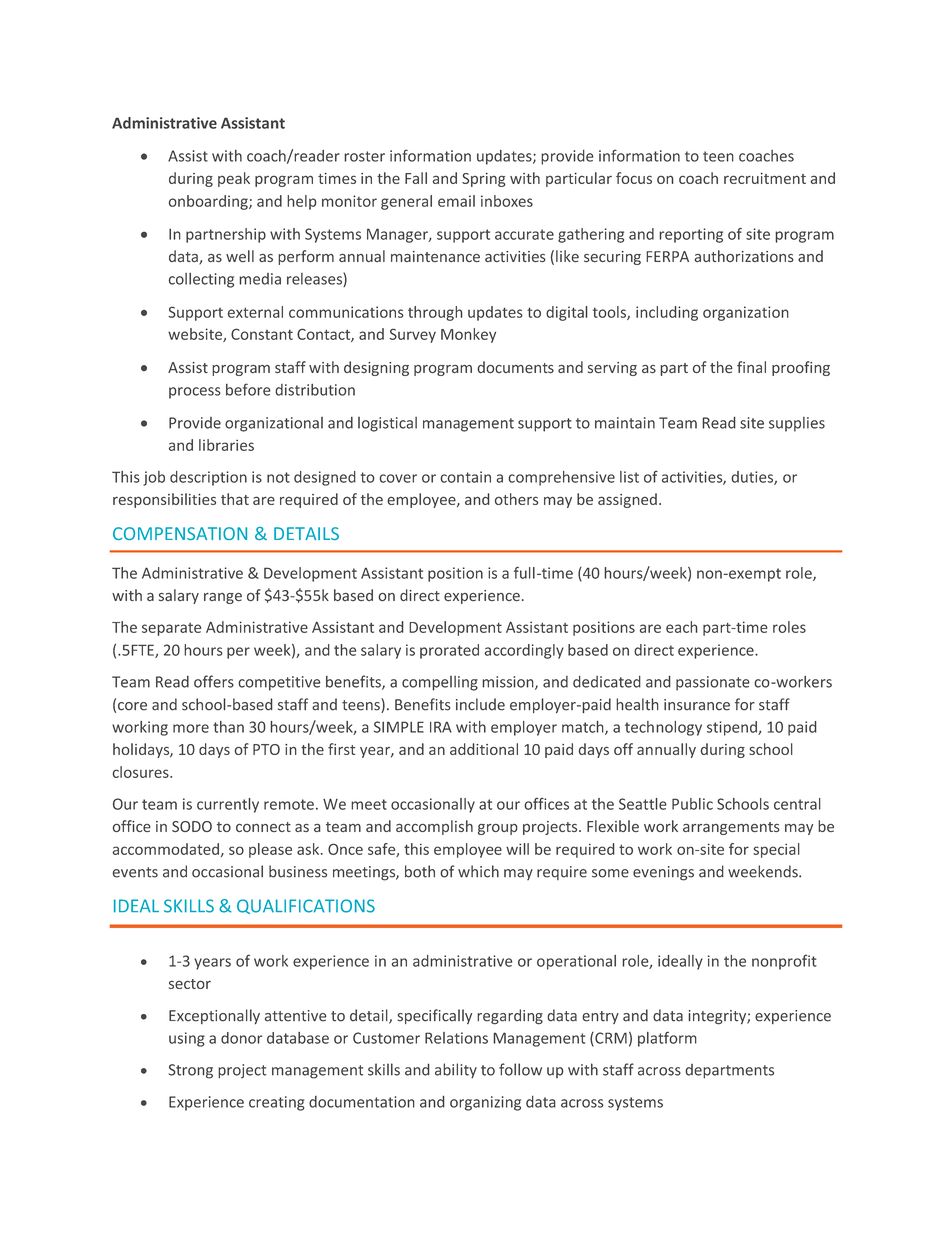 This screenshot has height=1233, width=952. I want to click on documents, so click(516, 367).
